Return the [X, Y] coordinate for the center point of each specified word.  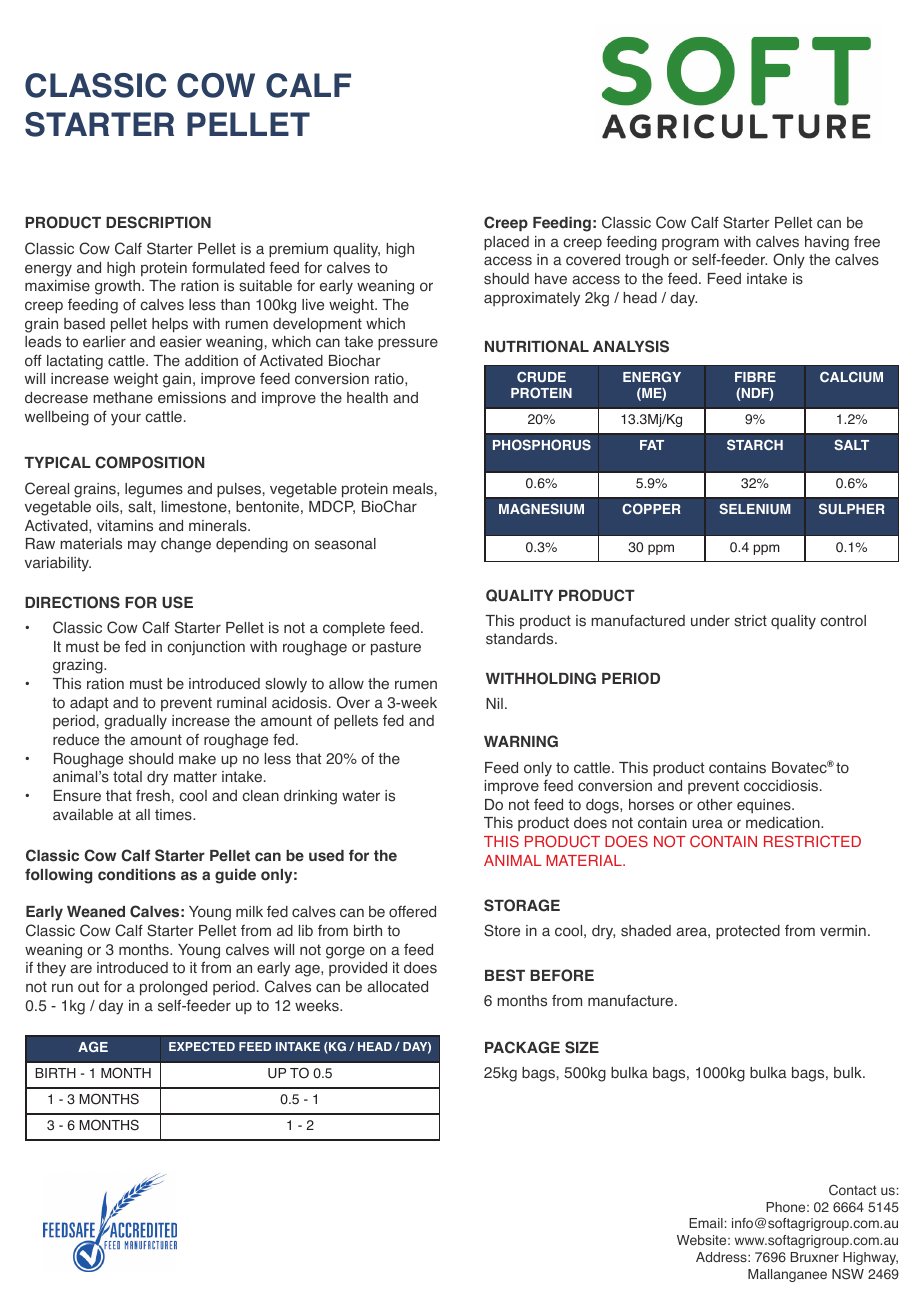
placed [506, 243]
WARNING [521, 741]
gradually [135, 722]
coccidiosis [782, 786]
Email [706, 1223]
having [827, 243]
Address [722, 1257]
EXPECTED [202, 1046]
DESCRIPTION [158, 222]
